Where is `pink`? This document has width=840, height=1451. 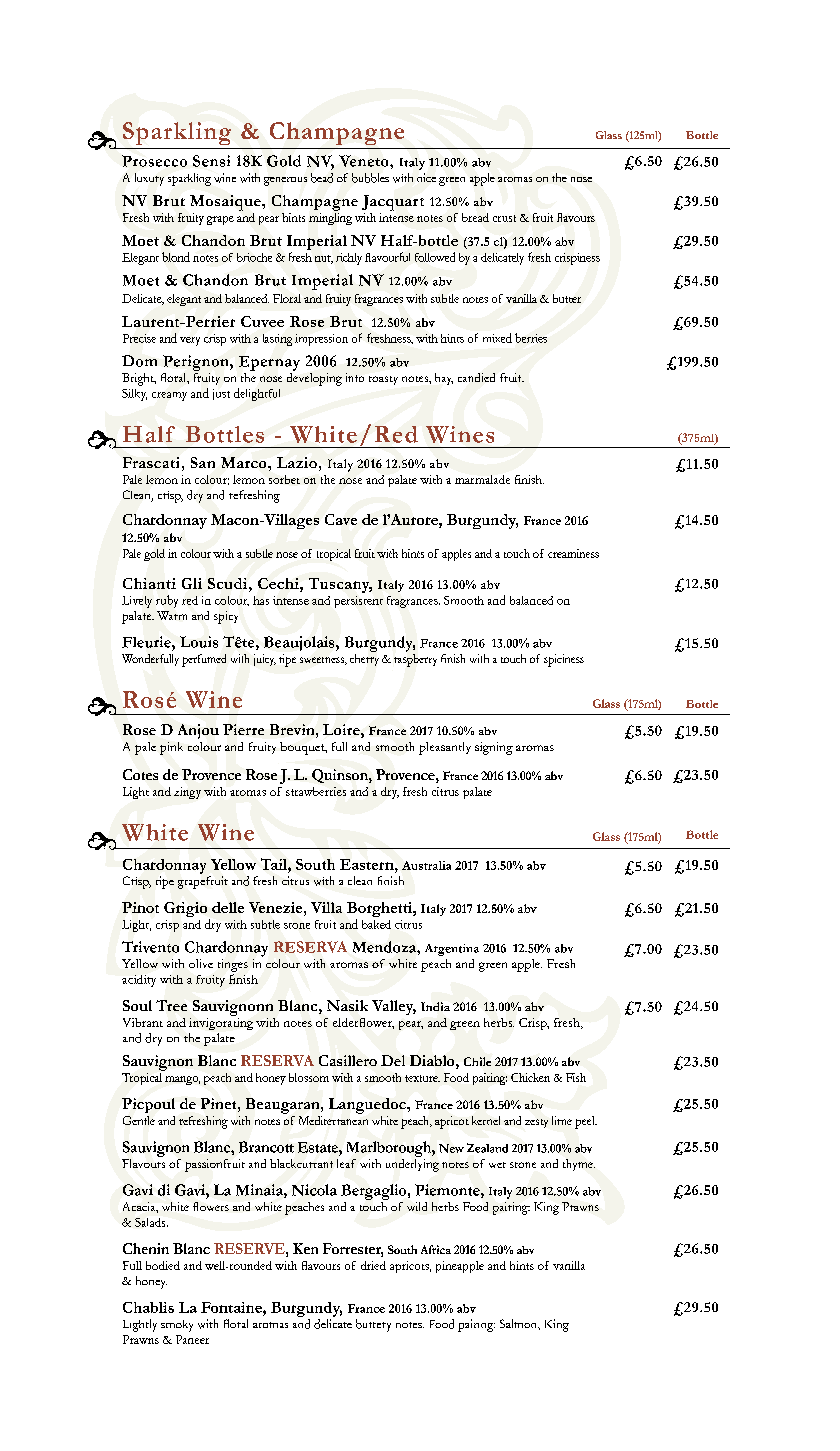
pink is located at coordinates (171, 748).
